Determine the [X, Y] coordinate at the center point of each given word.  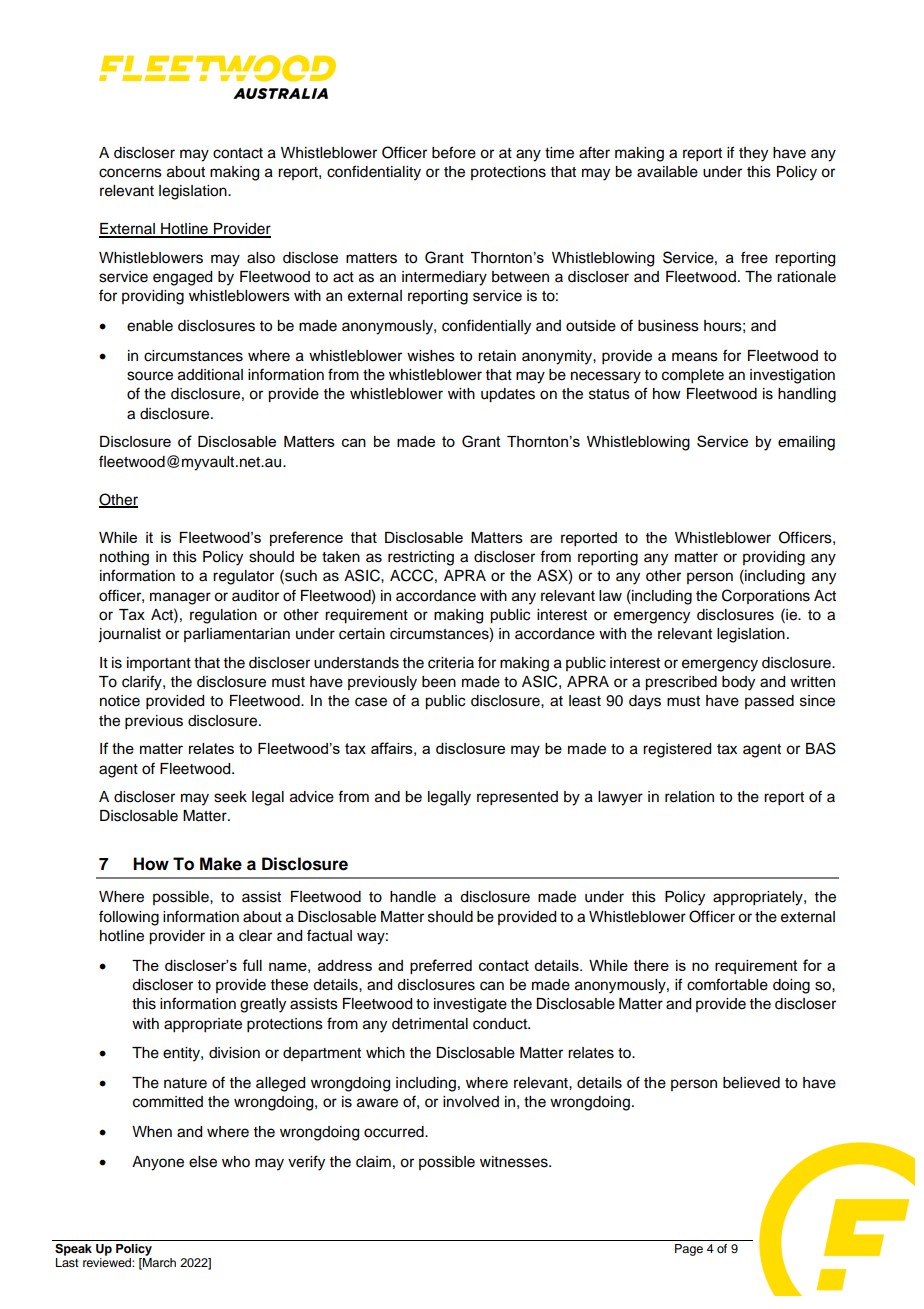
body [738, 683]
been [439, 682]
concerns [130, 173]
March [158, 1262]
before [454, 152]
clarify [143, 683]
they [753, 154]
